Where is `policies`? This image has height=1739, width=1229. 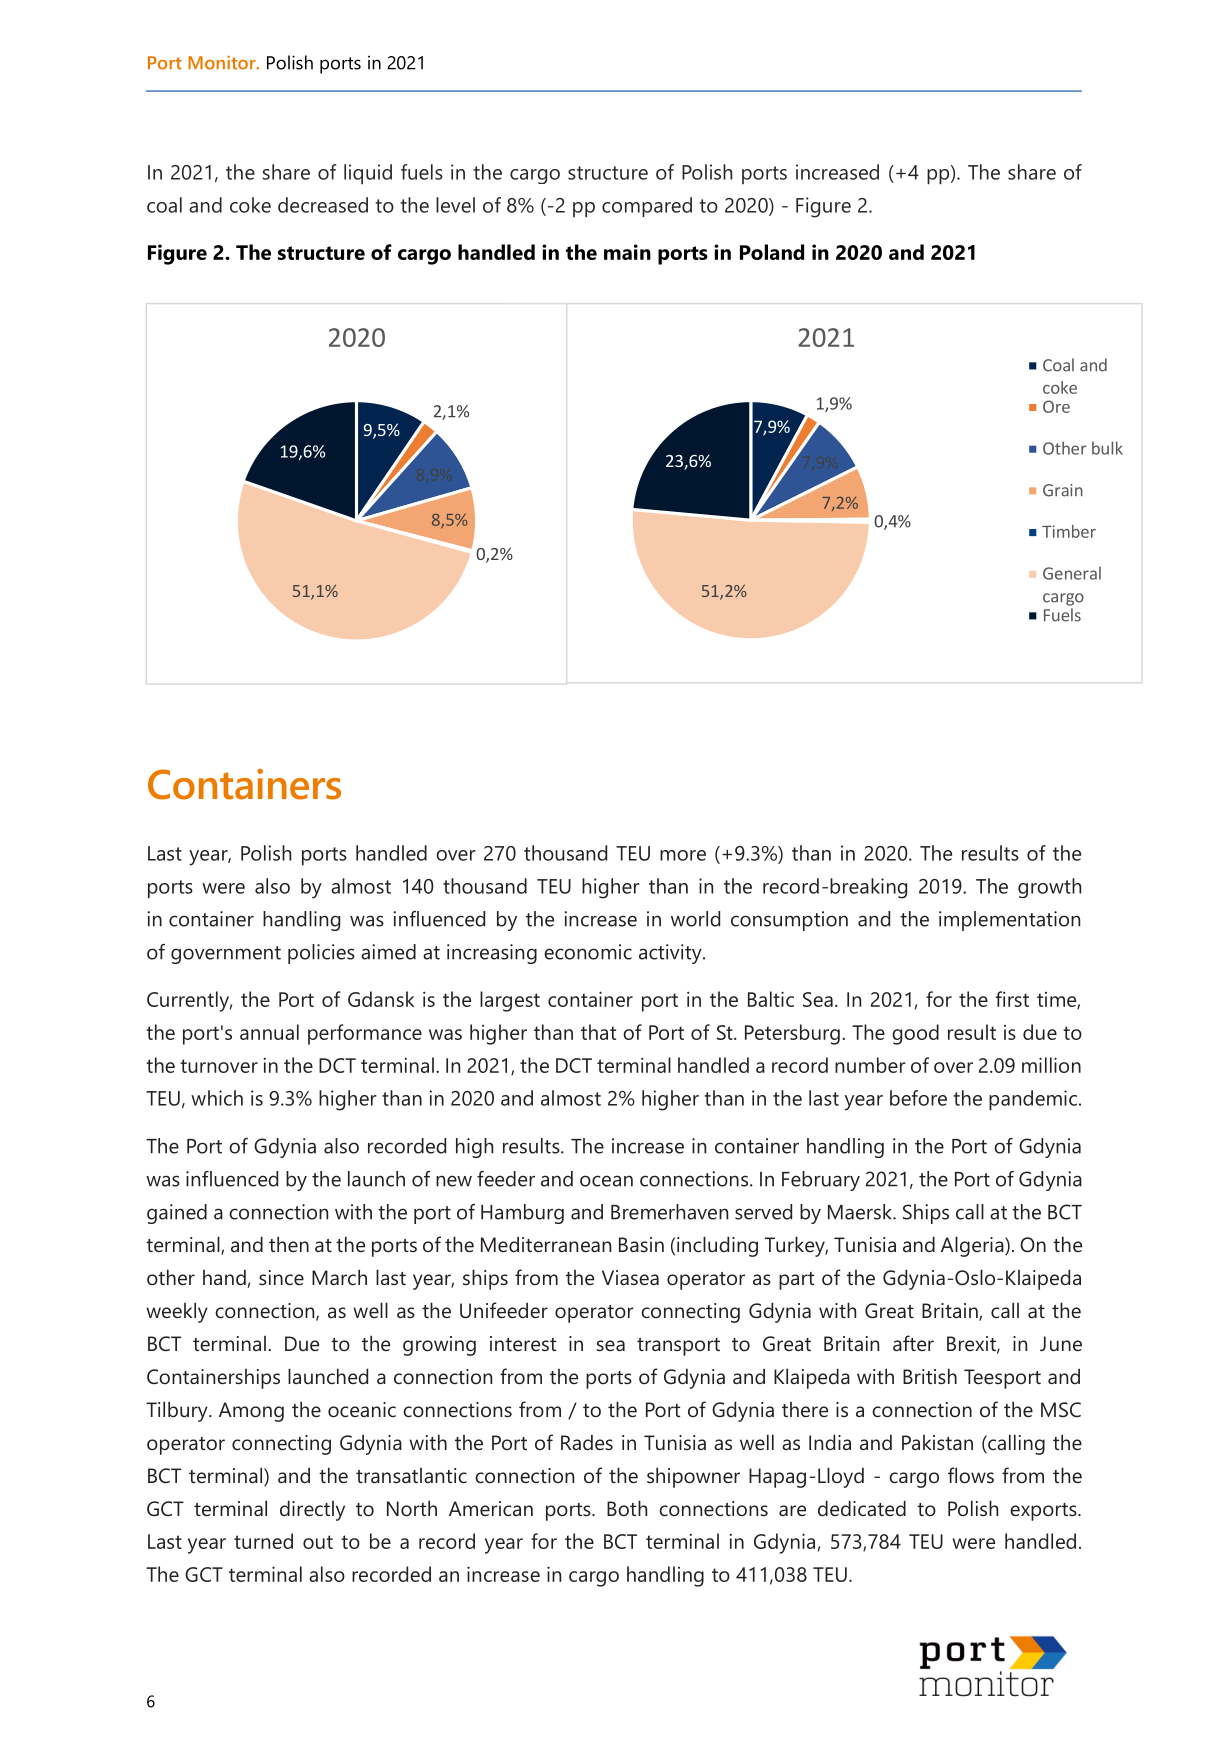
policies is located at coordinates (321, 954).
